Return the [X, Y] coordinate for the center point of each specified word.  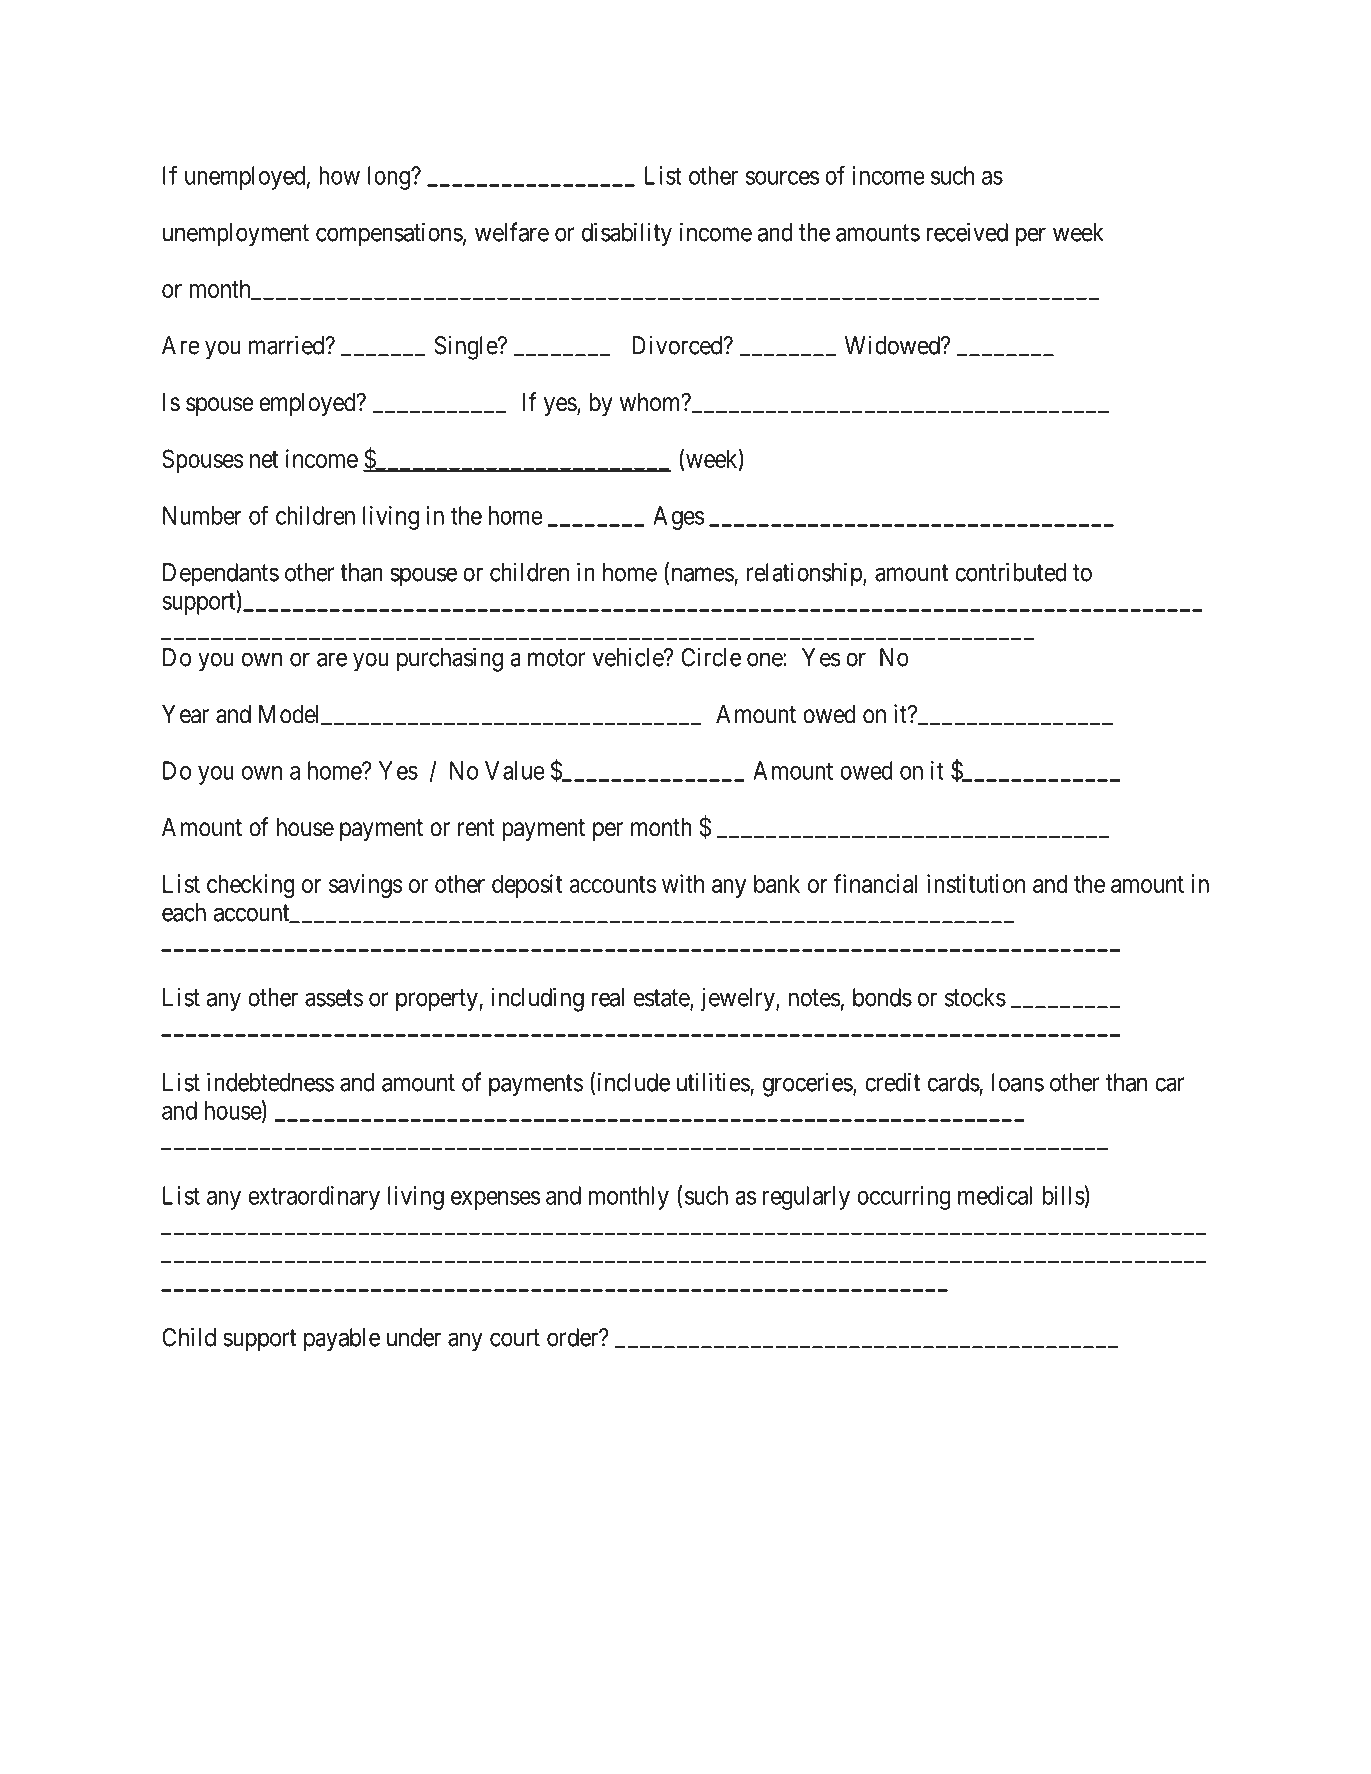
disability [627, 234]
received [967, 232]
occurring [904, 1198]
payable [342, 1340]
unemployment [236, 235]
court [515, 1338]
